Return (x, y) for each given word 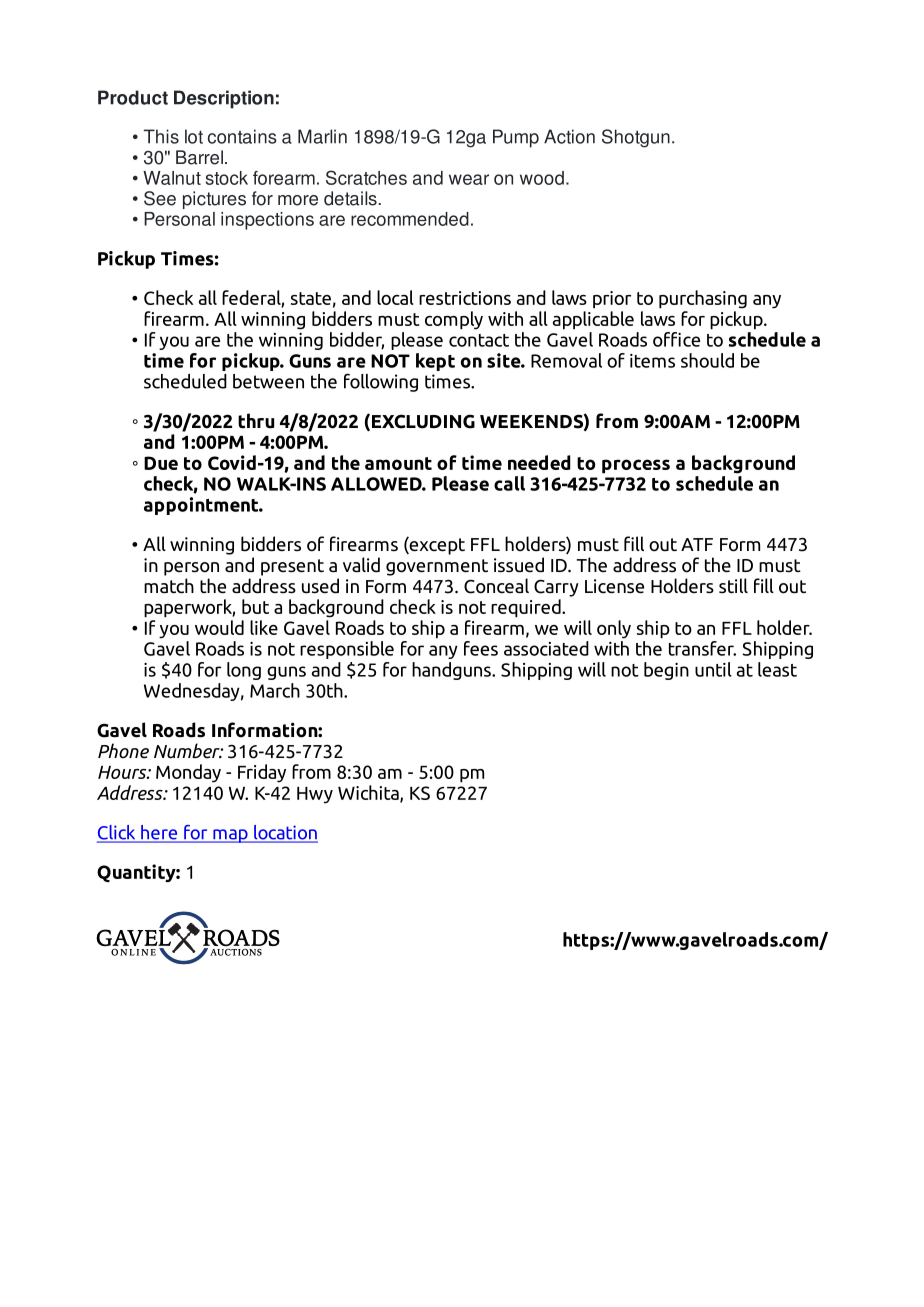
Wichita (369, 793)
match (169, 586)
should (707, 360)
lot (194, 136)
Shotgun (636, 138)
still (733, 585)
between (268, 381)
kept (435, 362)
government (437, 567)
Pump (516, 138)
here (159, 833)
